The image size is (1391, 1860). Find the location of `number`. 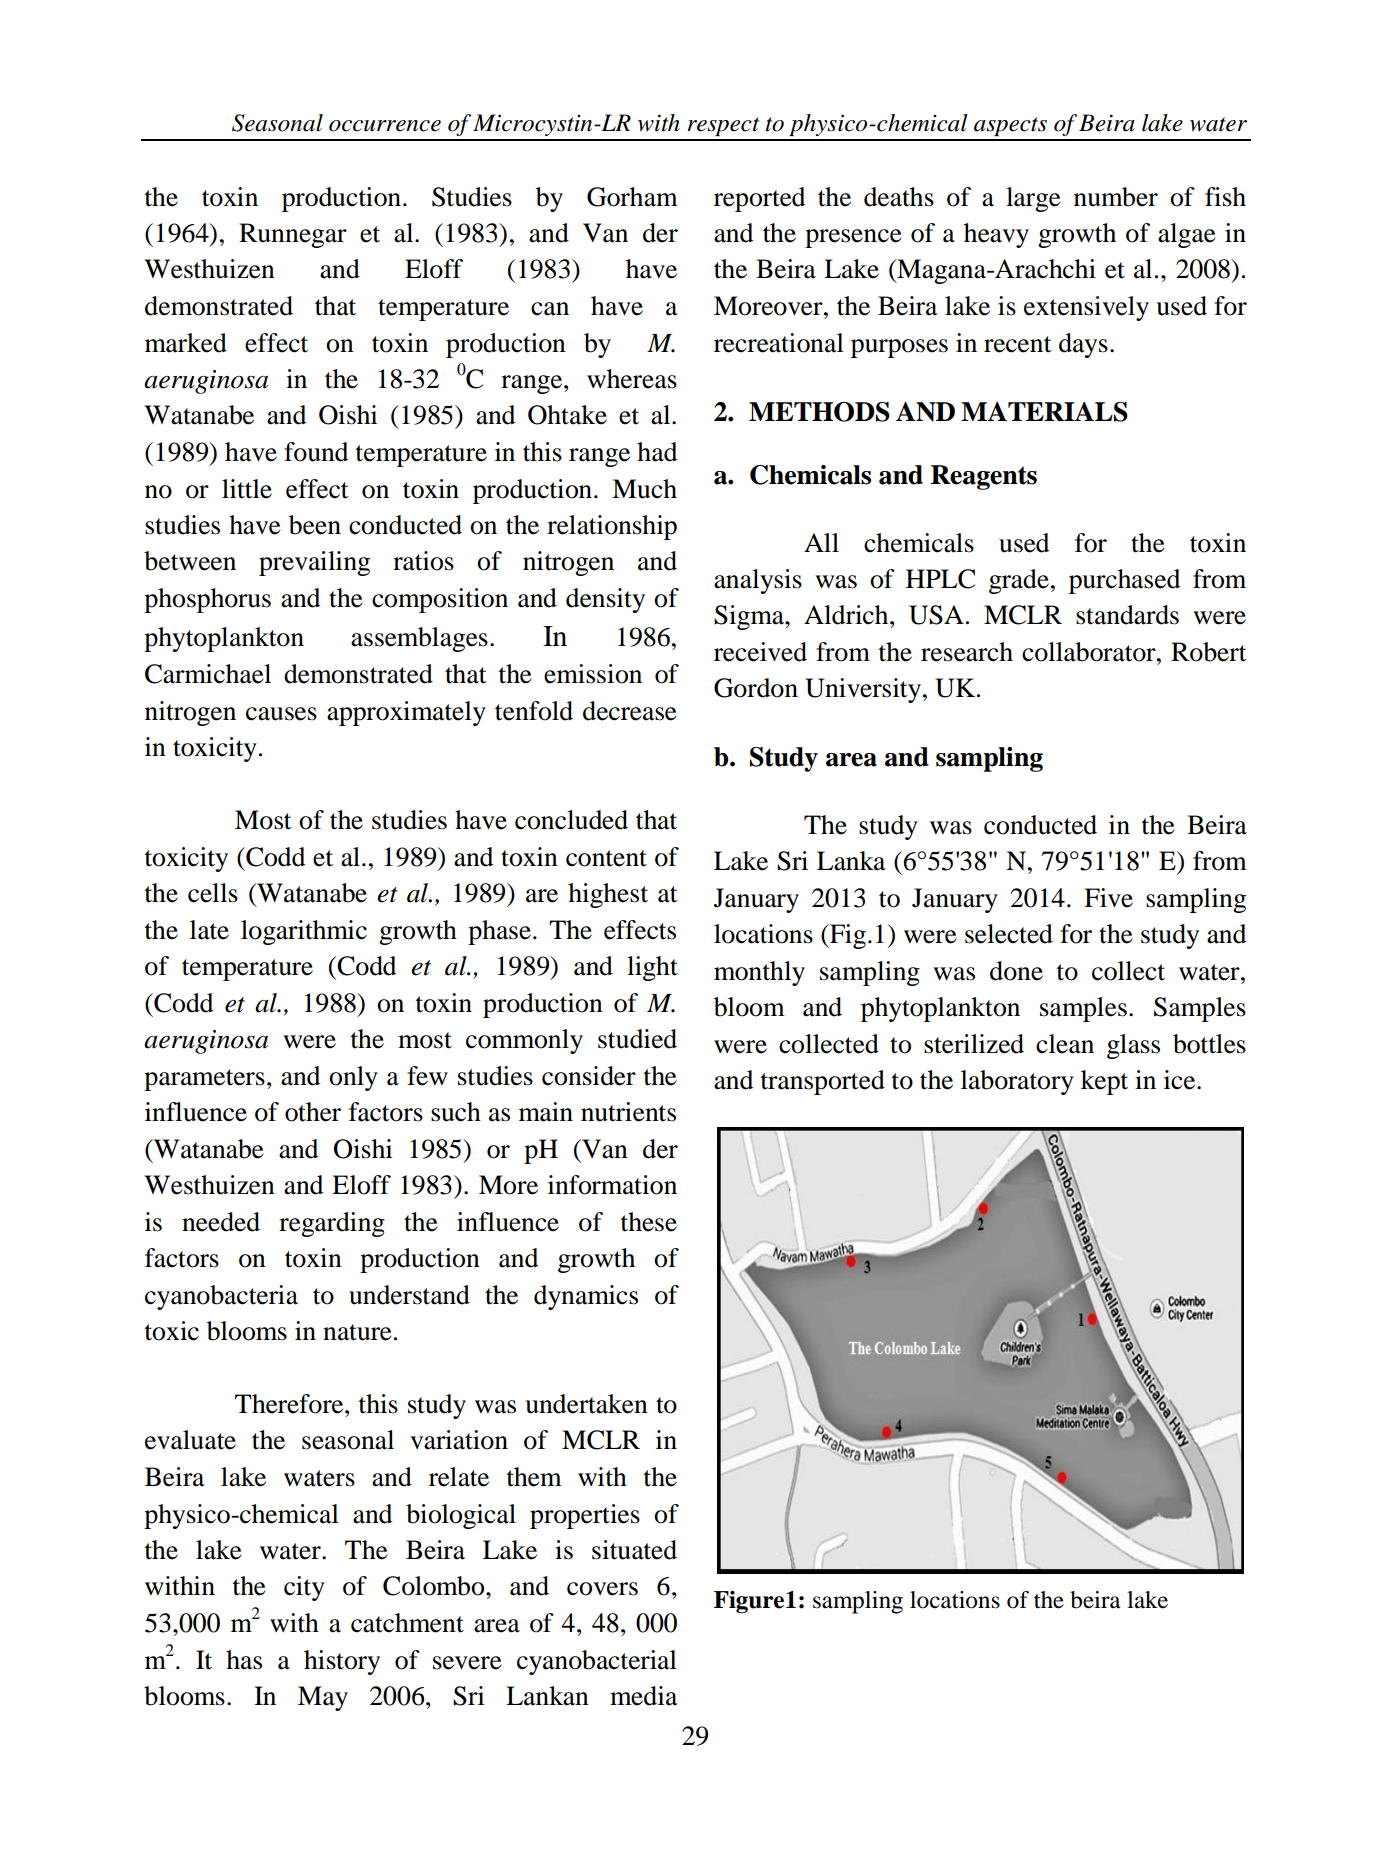

number is located at coordinates (1116, 197).
